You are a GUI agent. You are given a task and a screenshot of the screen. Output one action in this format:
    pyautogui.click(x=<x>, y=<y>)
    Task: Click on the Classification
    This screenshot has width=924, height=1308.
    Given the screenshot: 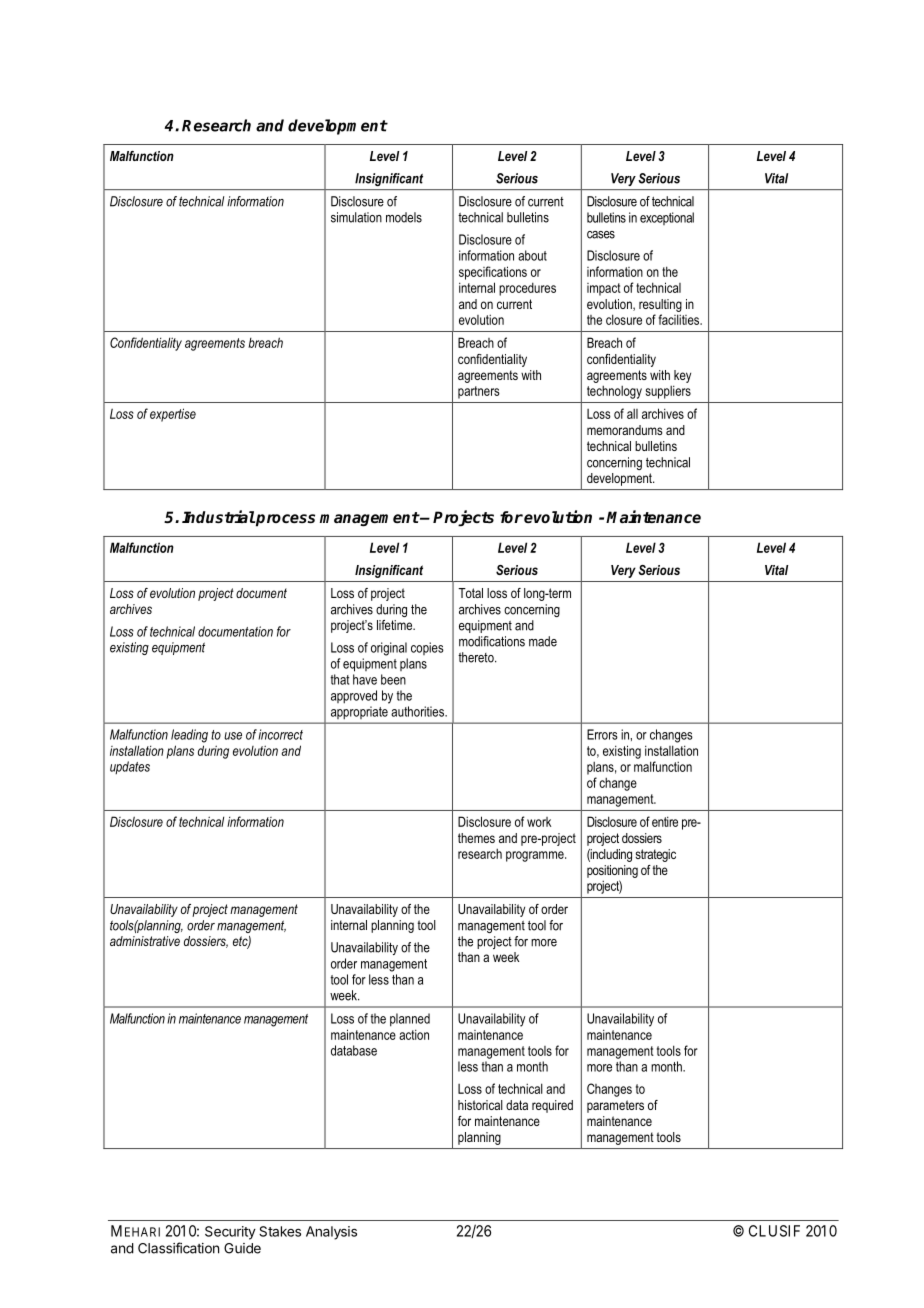 What is the action you would take?
    pyautogui.click(x=178, y=1248)
